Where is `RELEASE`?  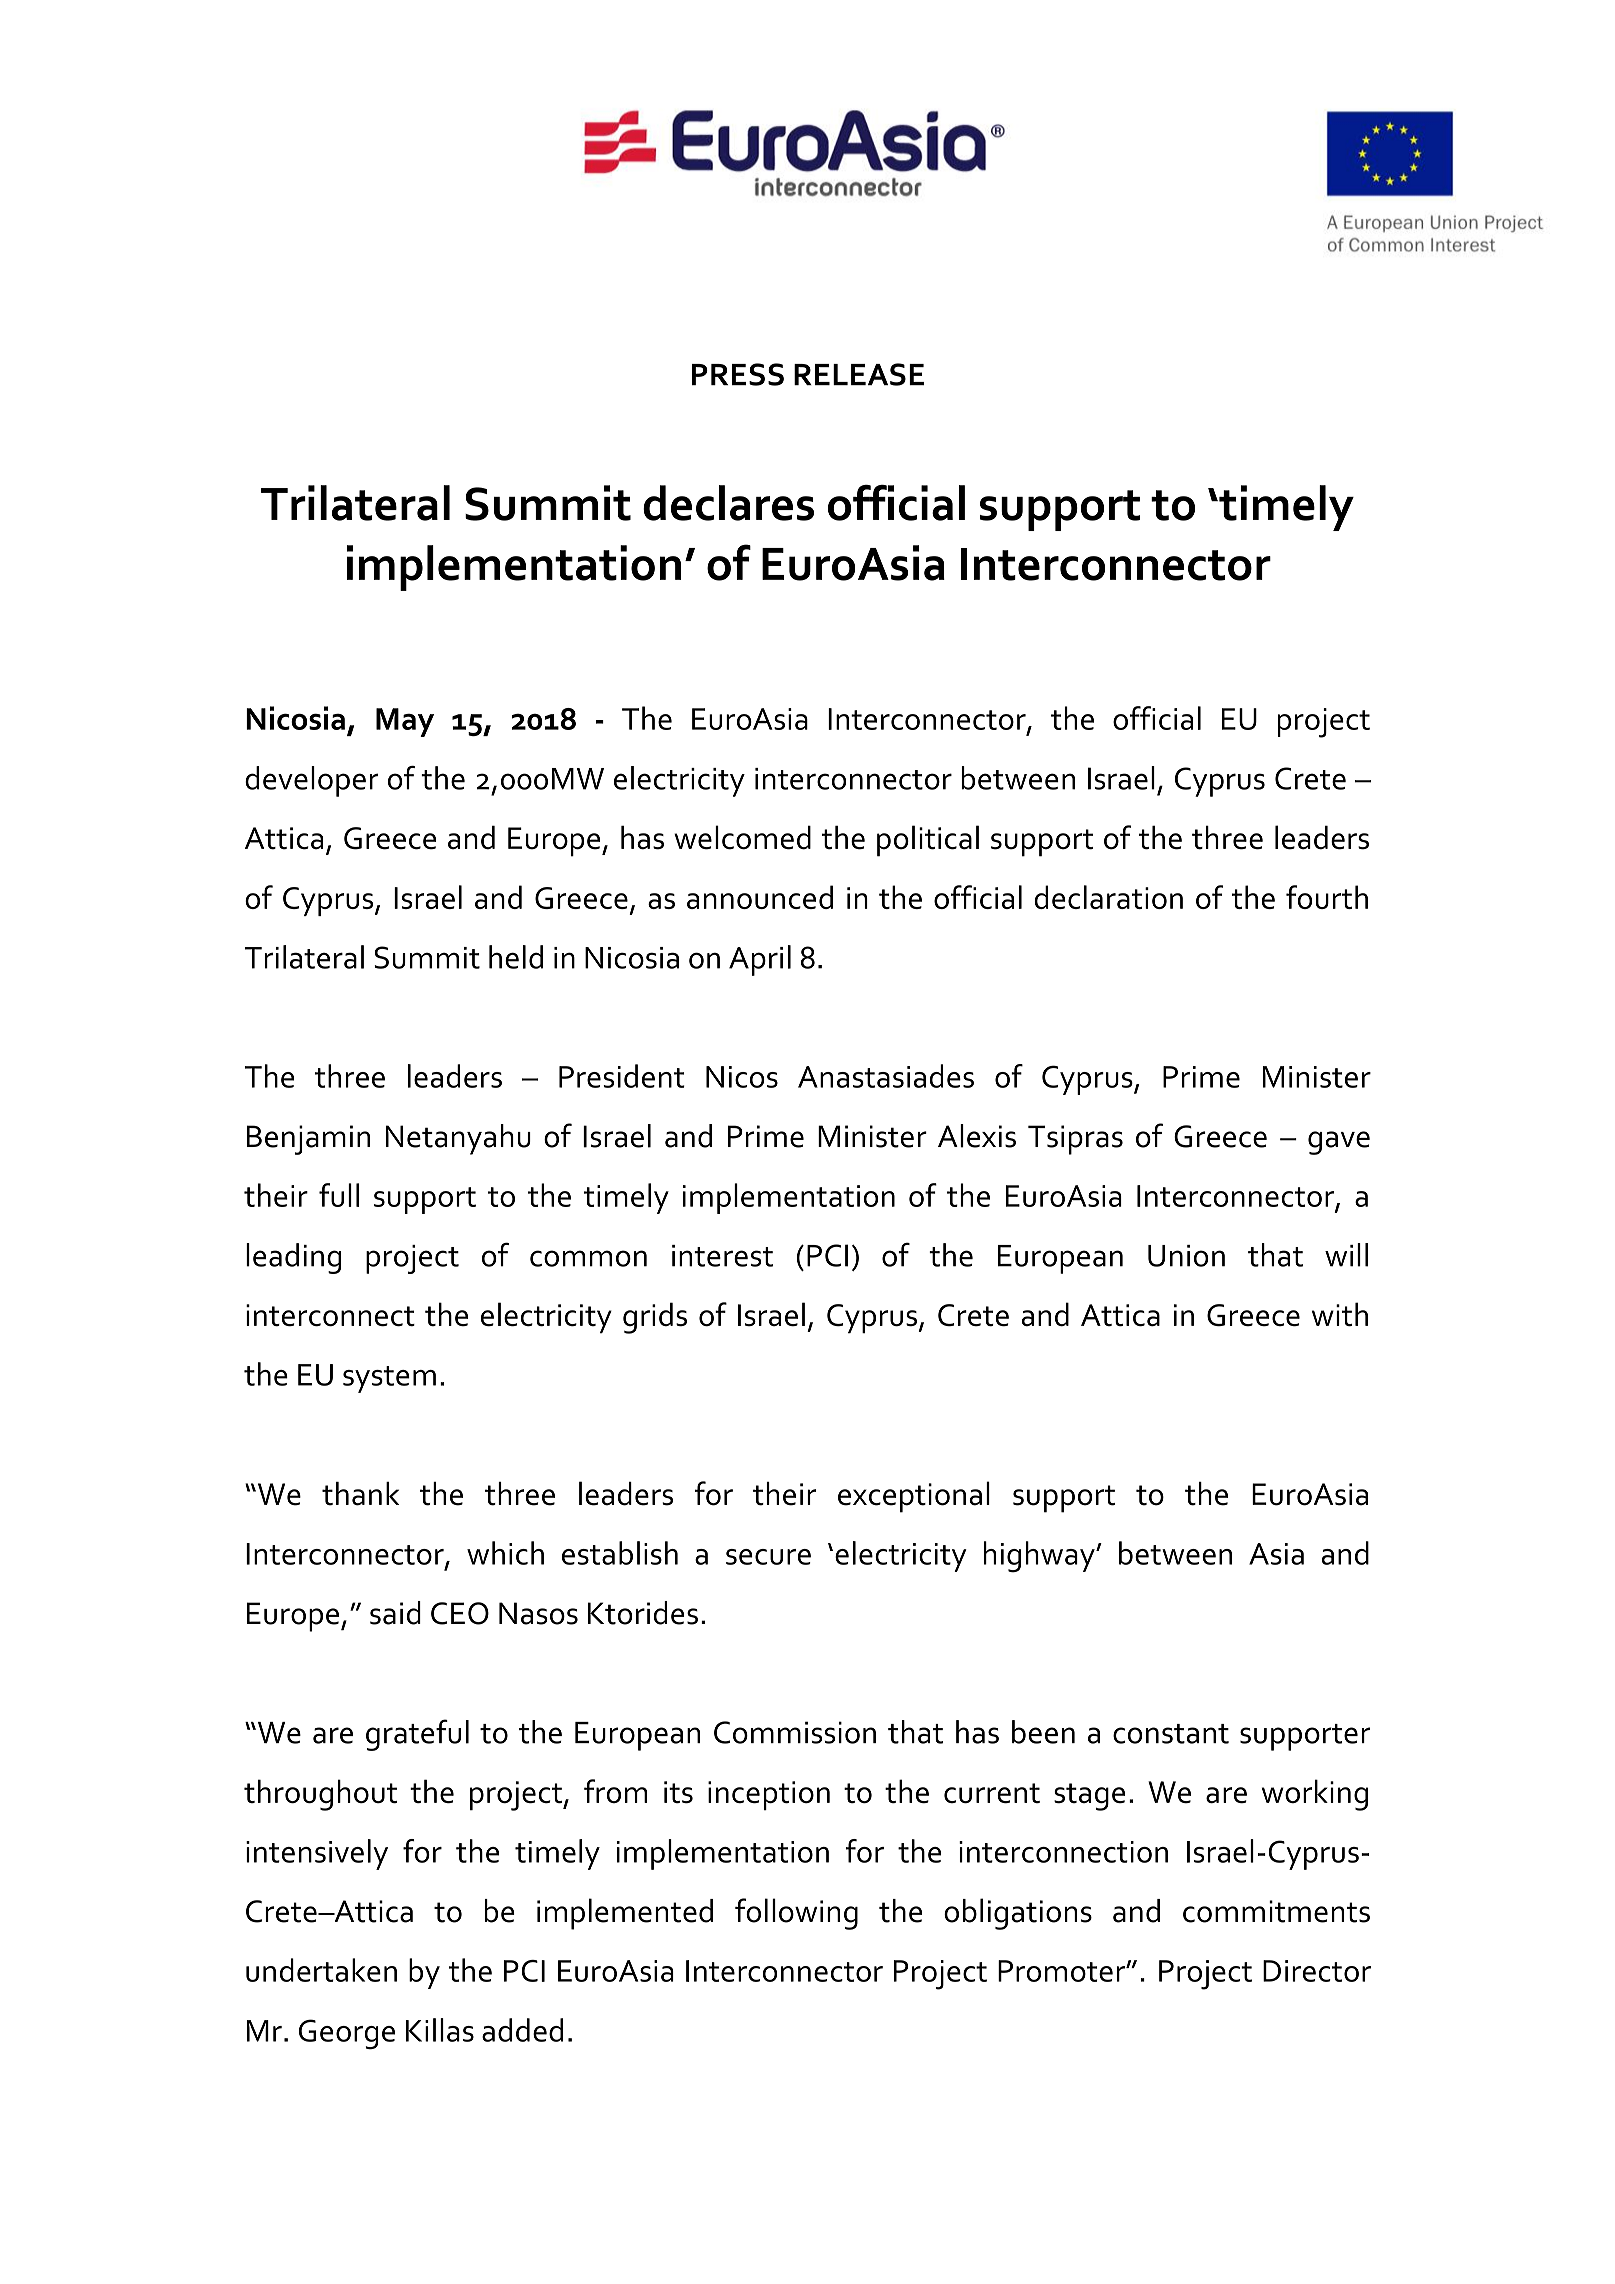 RELEASE is located at coordinates (859, 374).
